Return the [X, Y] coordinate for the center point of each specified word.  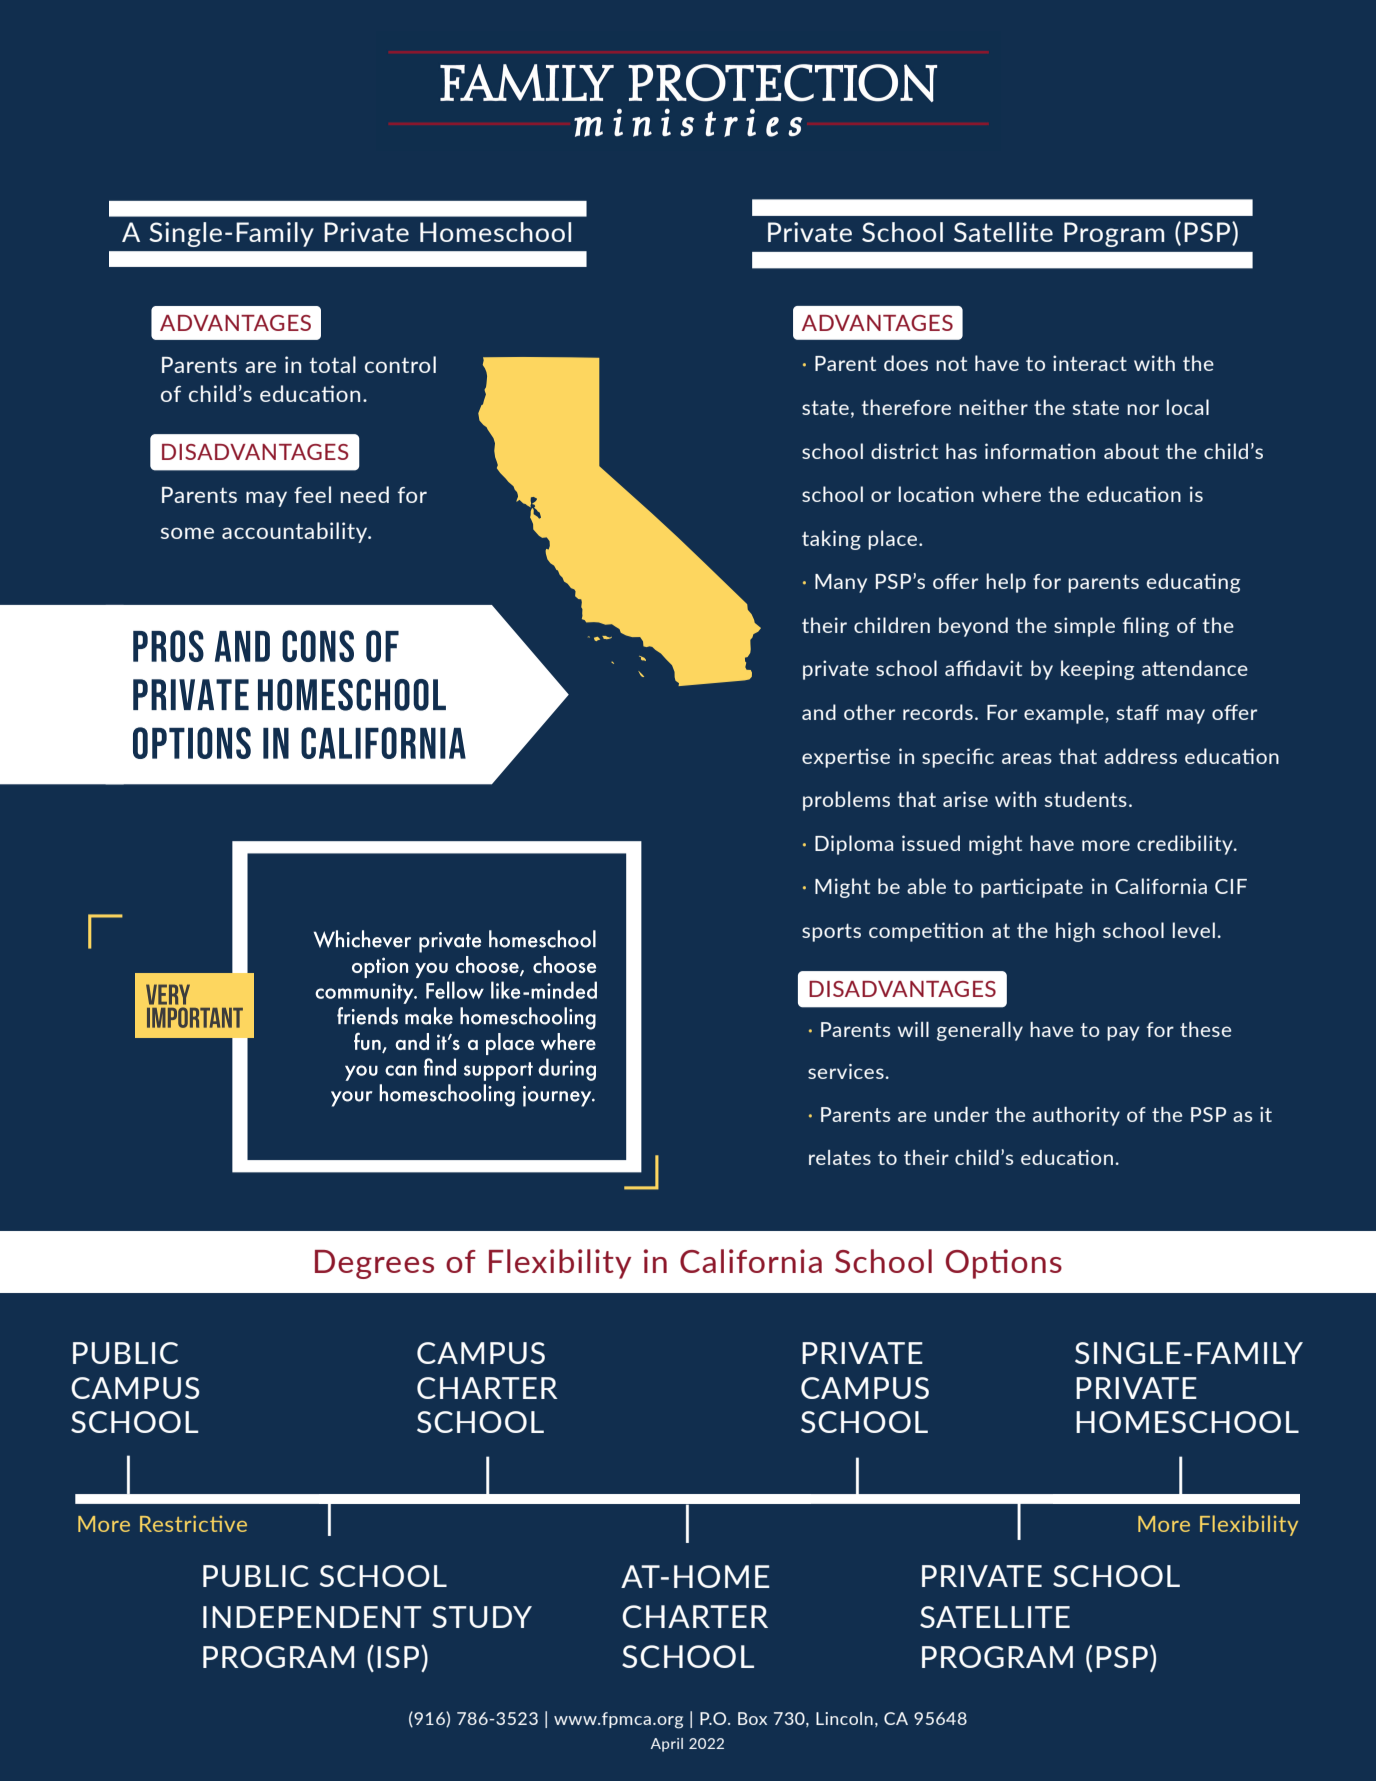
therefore [906, 407]
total [332, 364]
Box [752, 1718]
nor [1143, 409]
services [847, 1071]
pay [1123, 1033]
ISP [399, 1656]
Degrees [374, 1264]
